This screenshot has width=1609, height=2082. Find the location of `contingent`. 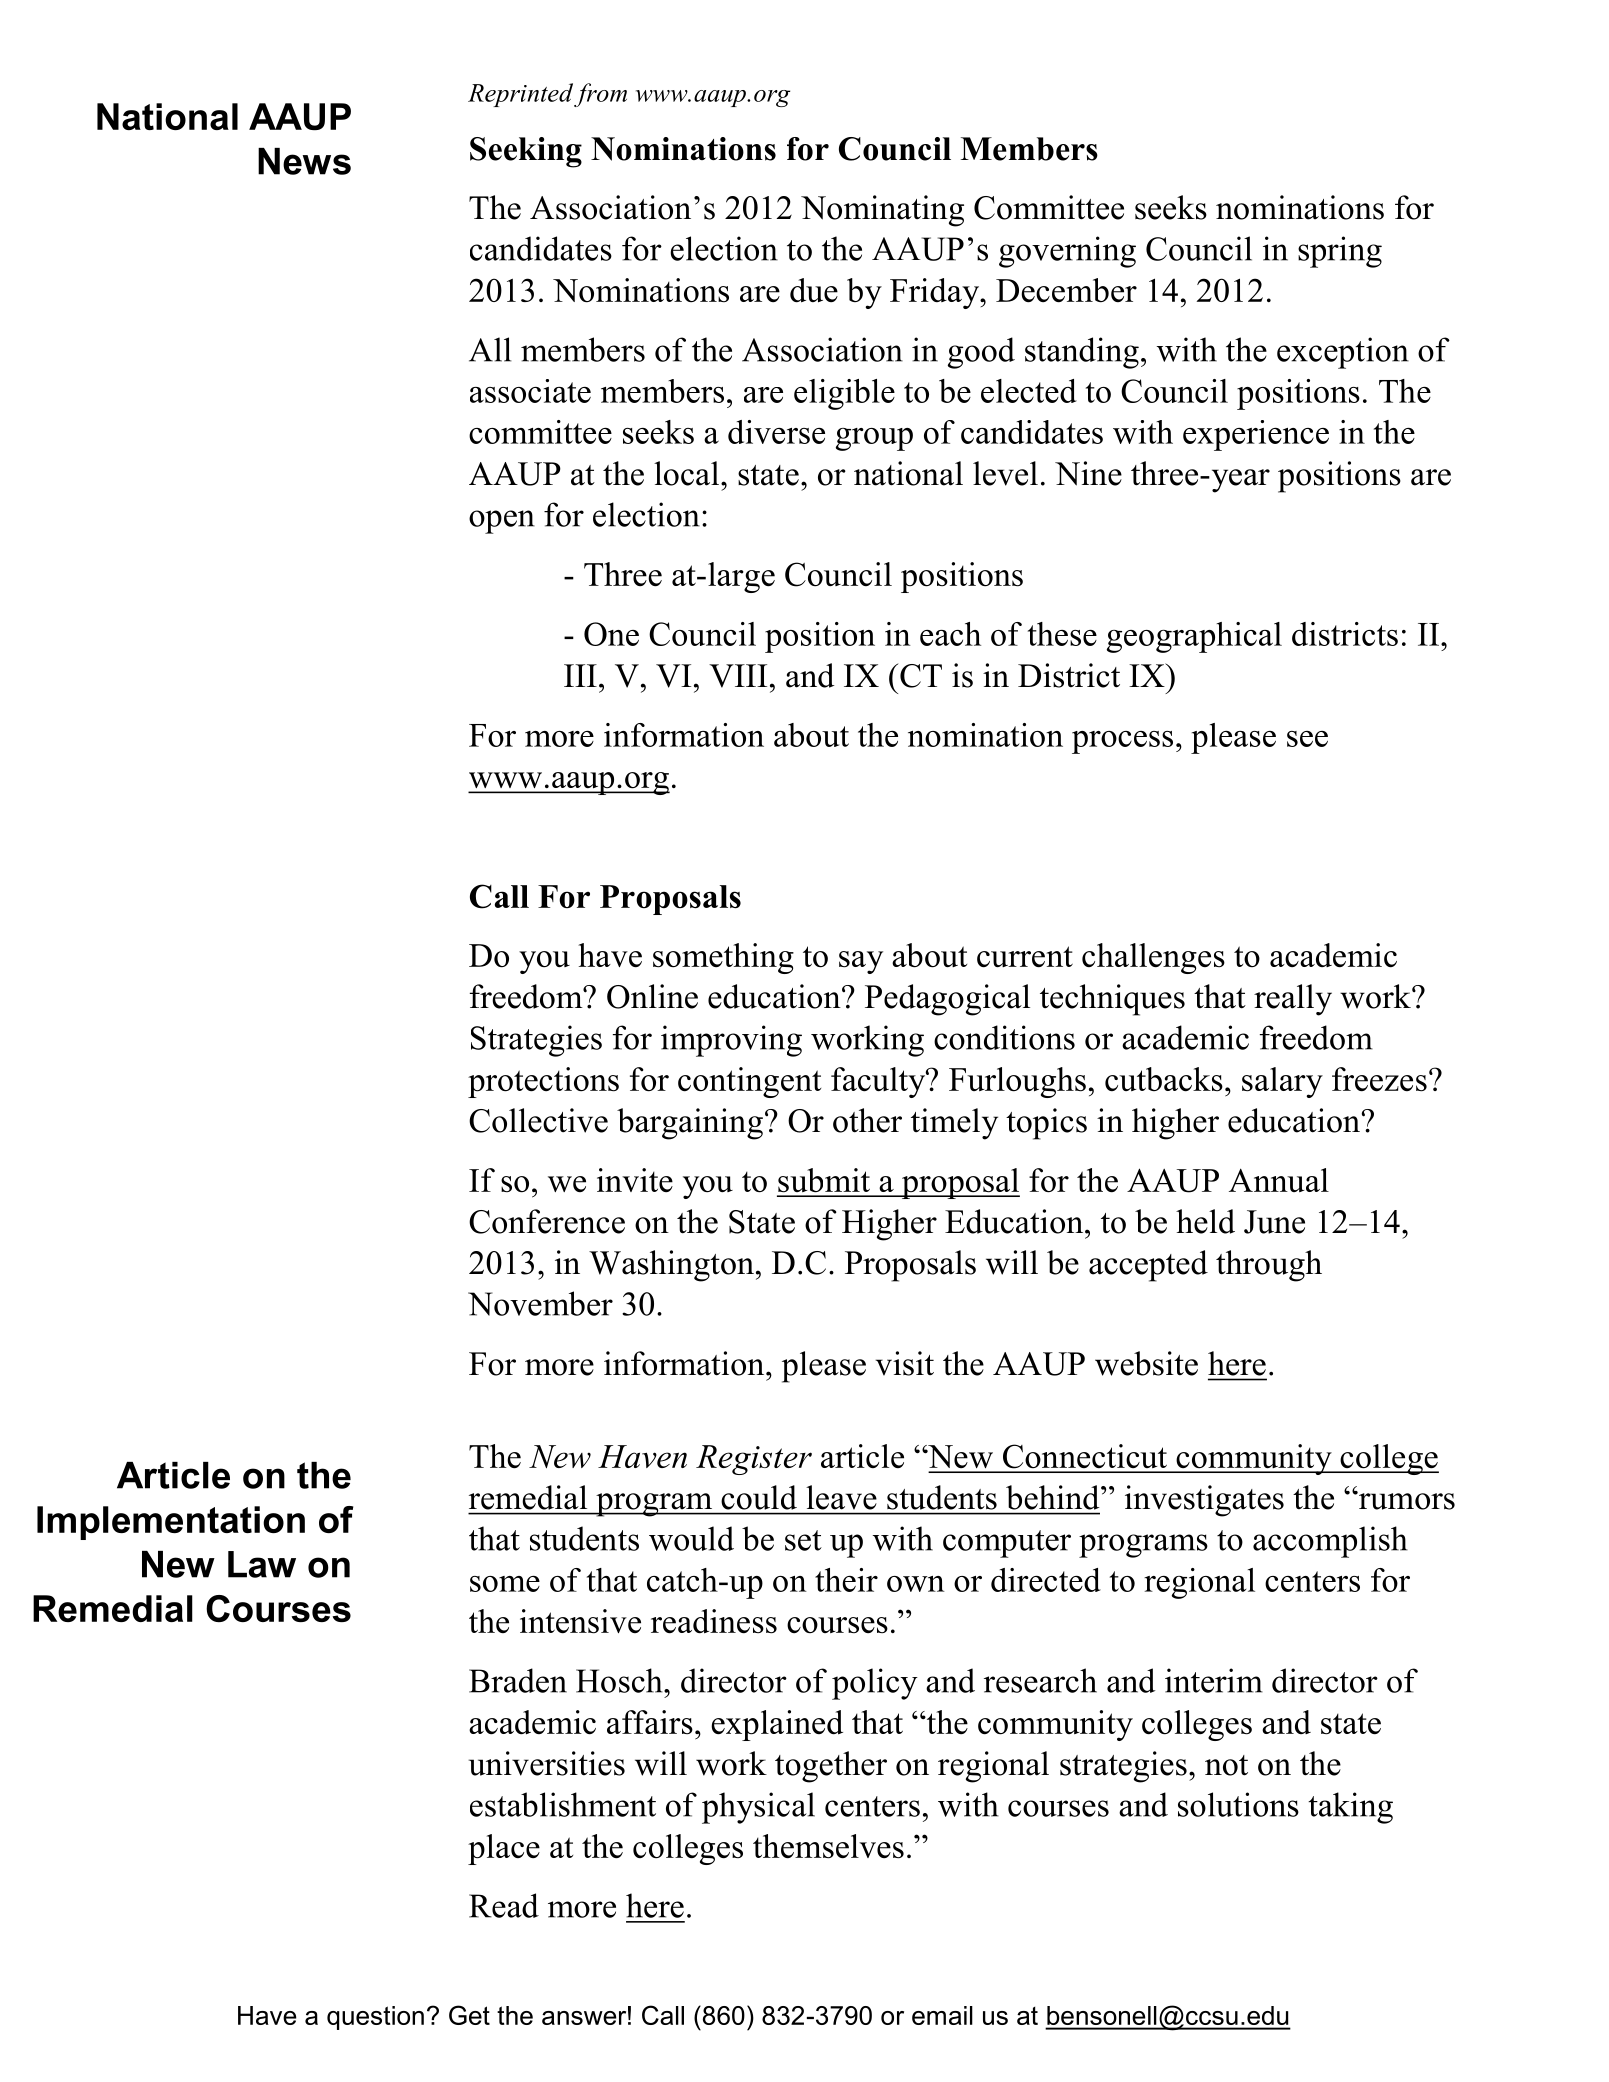

contingent is located at coordinates (749, 1082).
